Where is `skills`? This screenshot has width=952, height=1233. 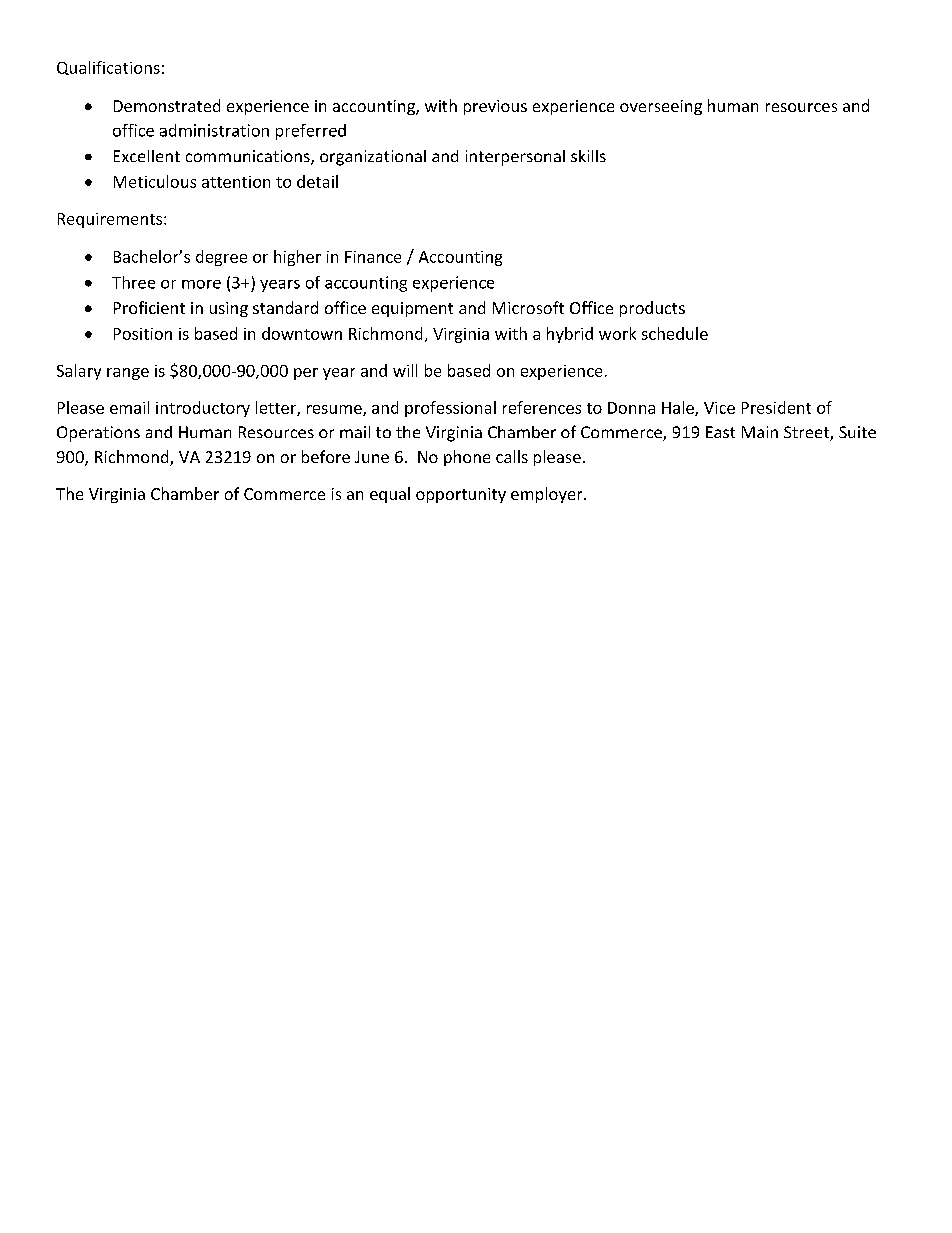 skills is located at coordinates (588, 156).
